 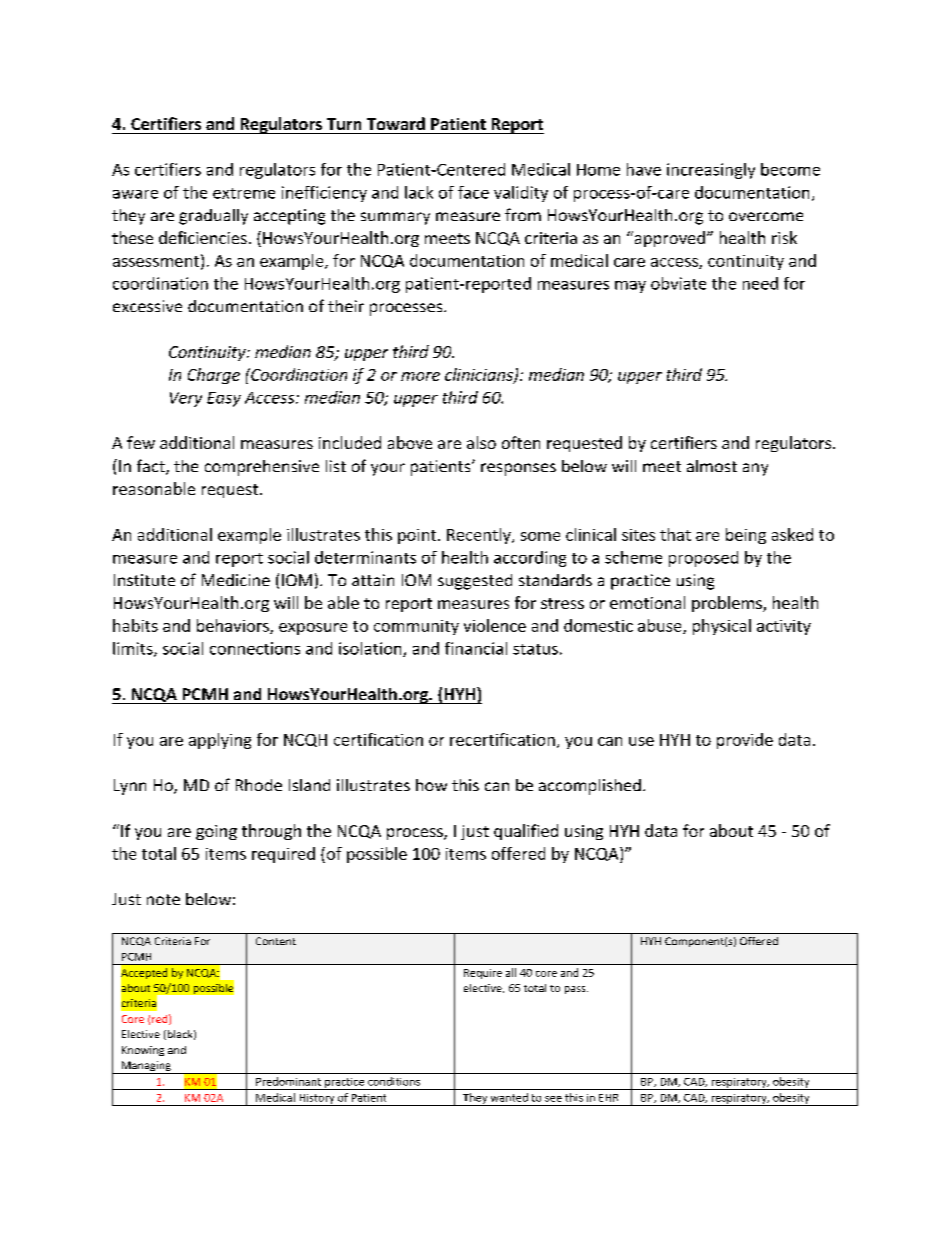 I want to click on problems, so click(x=728, y=604).
